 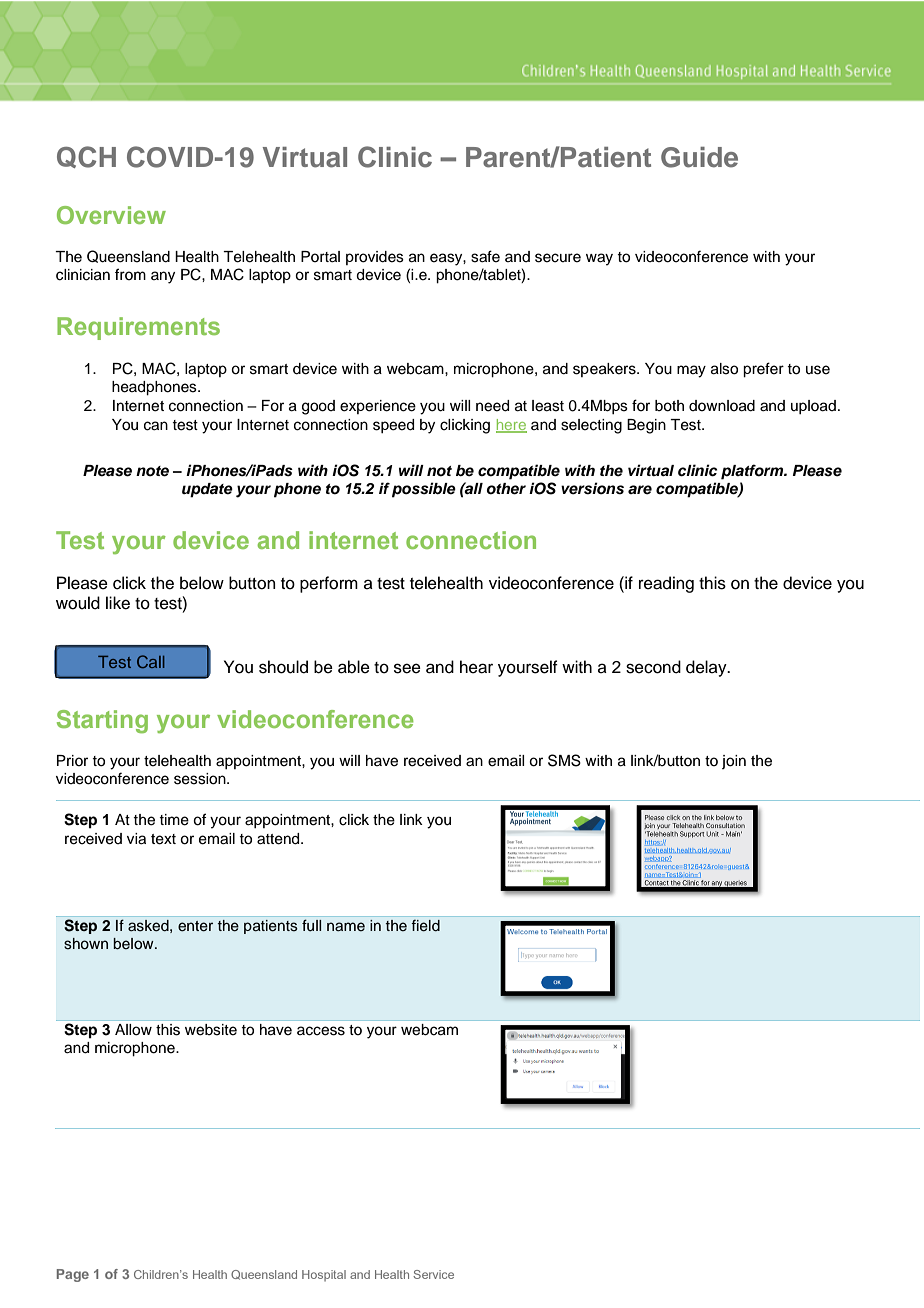 What do you see at coordinates (111, 215) in the document?
I see `Overview` at bounding box center [111, 215].
